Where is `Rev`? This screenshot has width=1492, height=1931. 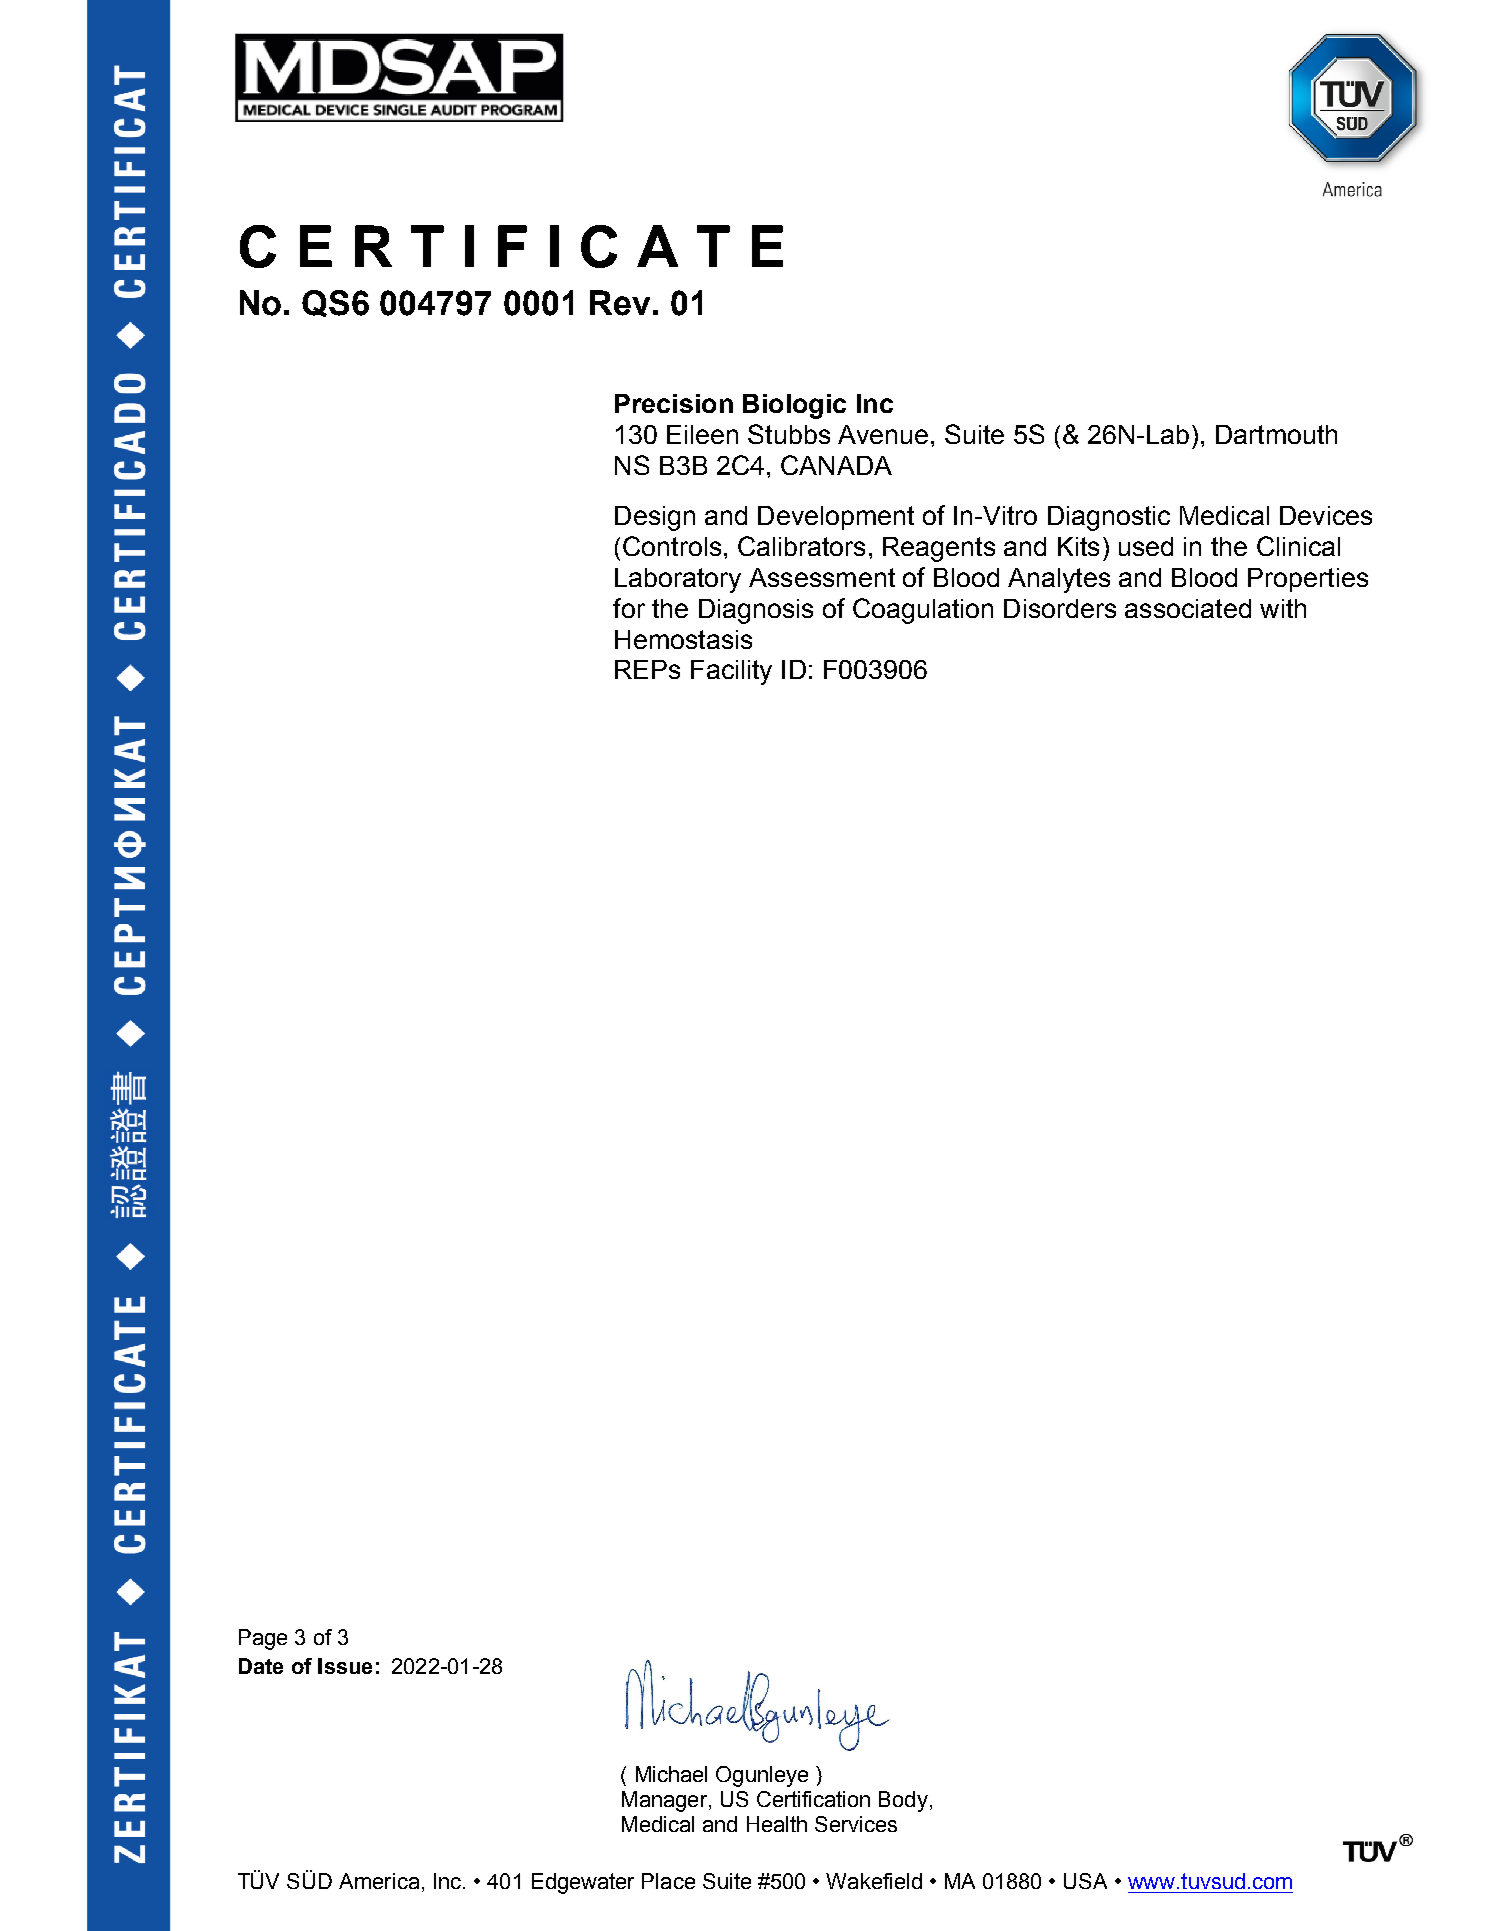
Rev is located at coordinates (620, 303).
